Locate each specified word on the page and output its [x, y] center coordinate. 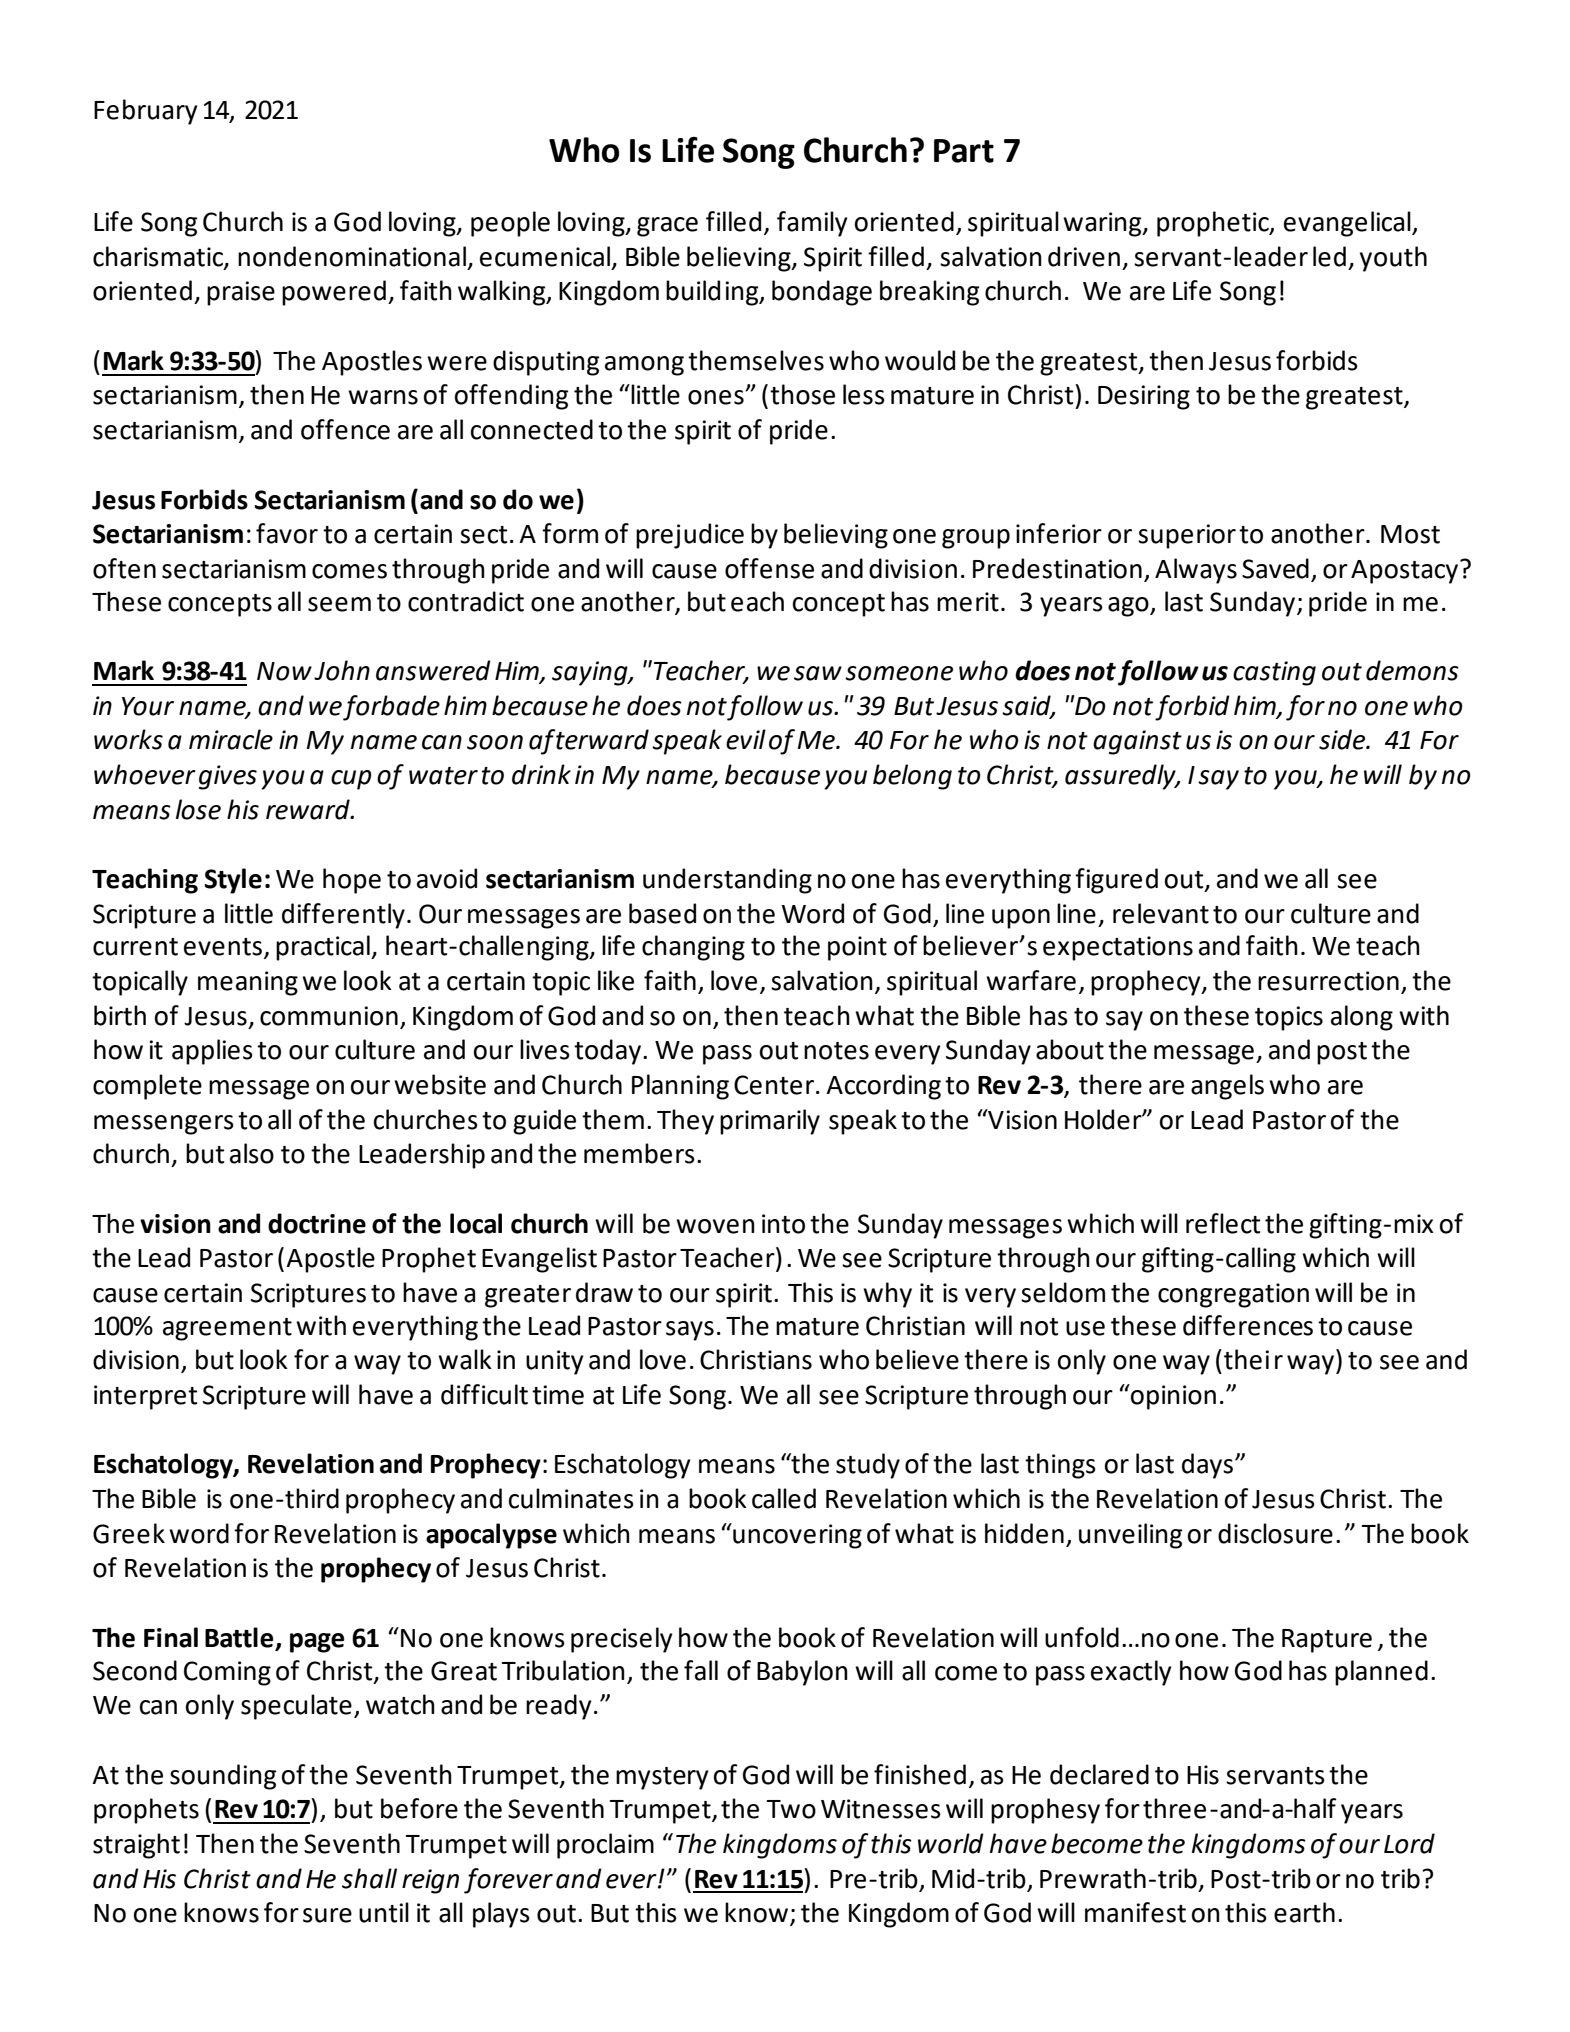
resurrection [1328, 981]
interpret [145, 1397]
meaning [248, 983]
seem [339, 604]
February [146, 112]
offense [769, 568]
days [1209, 1466]
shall [369, 1878]
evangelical [1348, 224]
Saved [1275, 568]
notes [836, 1051]
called [784, 1498]
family [812, 224]
